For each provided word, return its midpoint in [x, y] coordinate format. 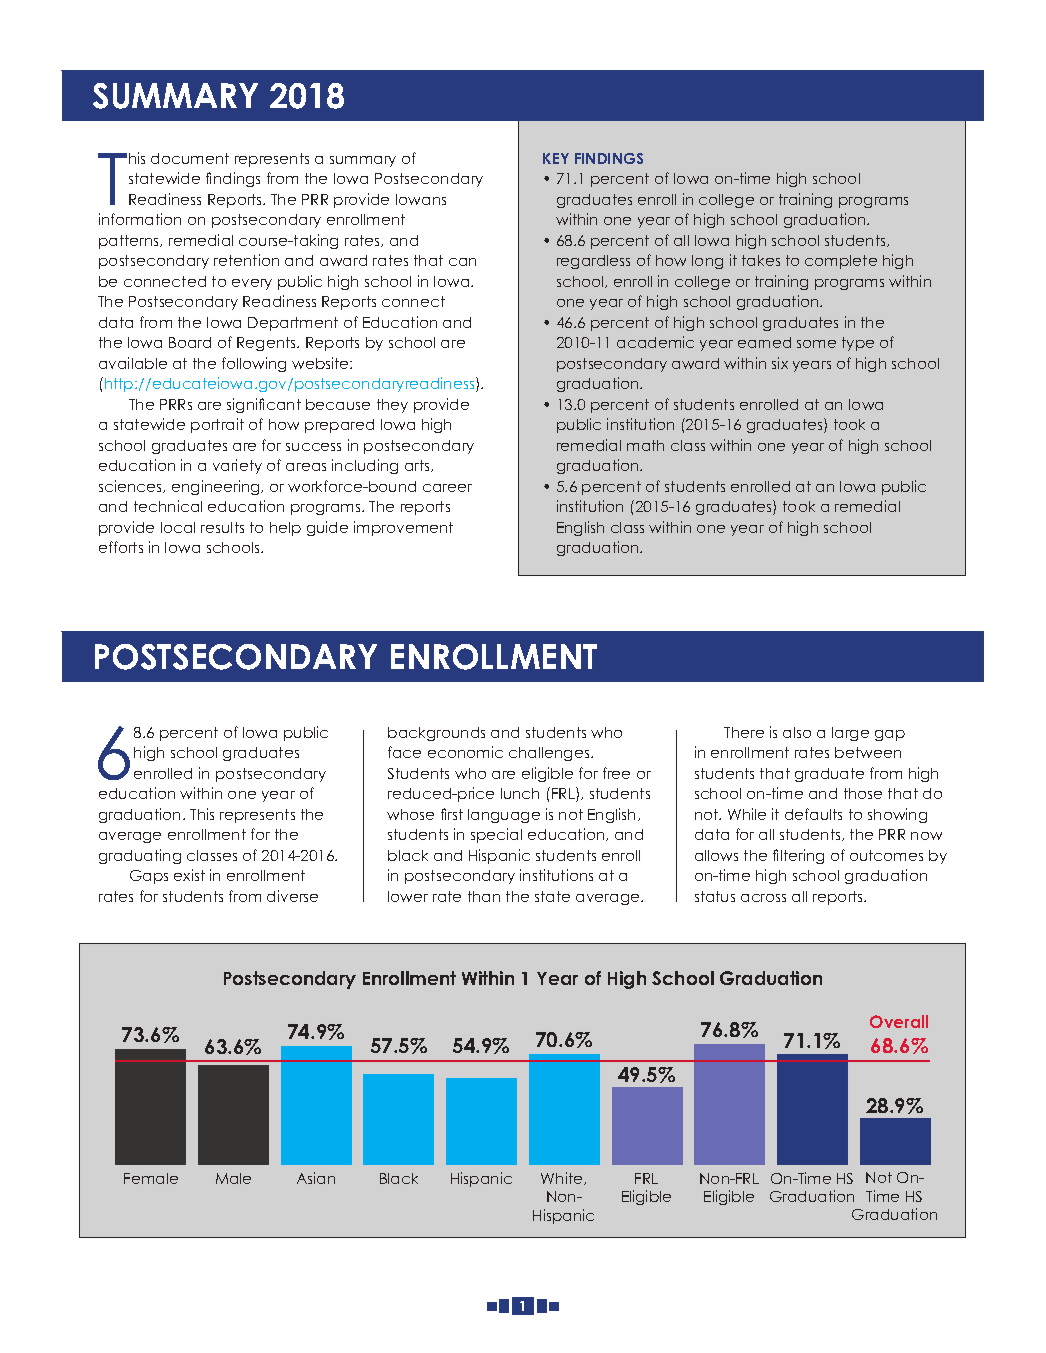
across [763, 898]
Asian [316, 1178]
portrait [217, 425]
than [484, 896]
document [190, 158]
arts [418, 466]
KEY [556, 158]
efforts [121, 547]
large [850, 734]
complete [841, 262]
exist [189, 875]
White [563, 1178]
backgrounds [436, 734]
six [780, 363]
